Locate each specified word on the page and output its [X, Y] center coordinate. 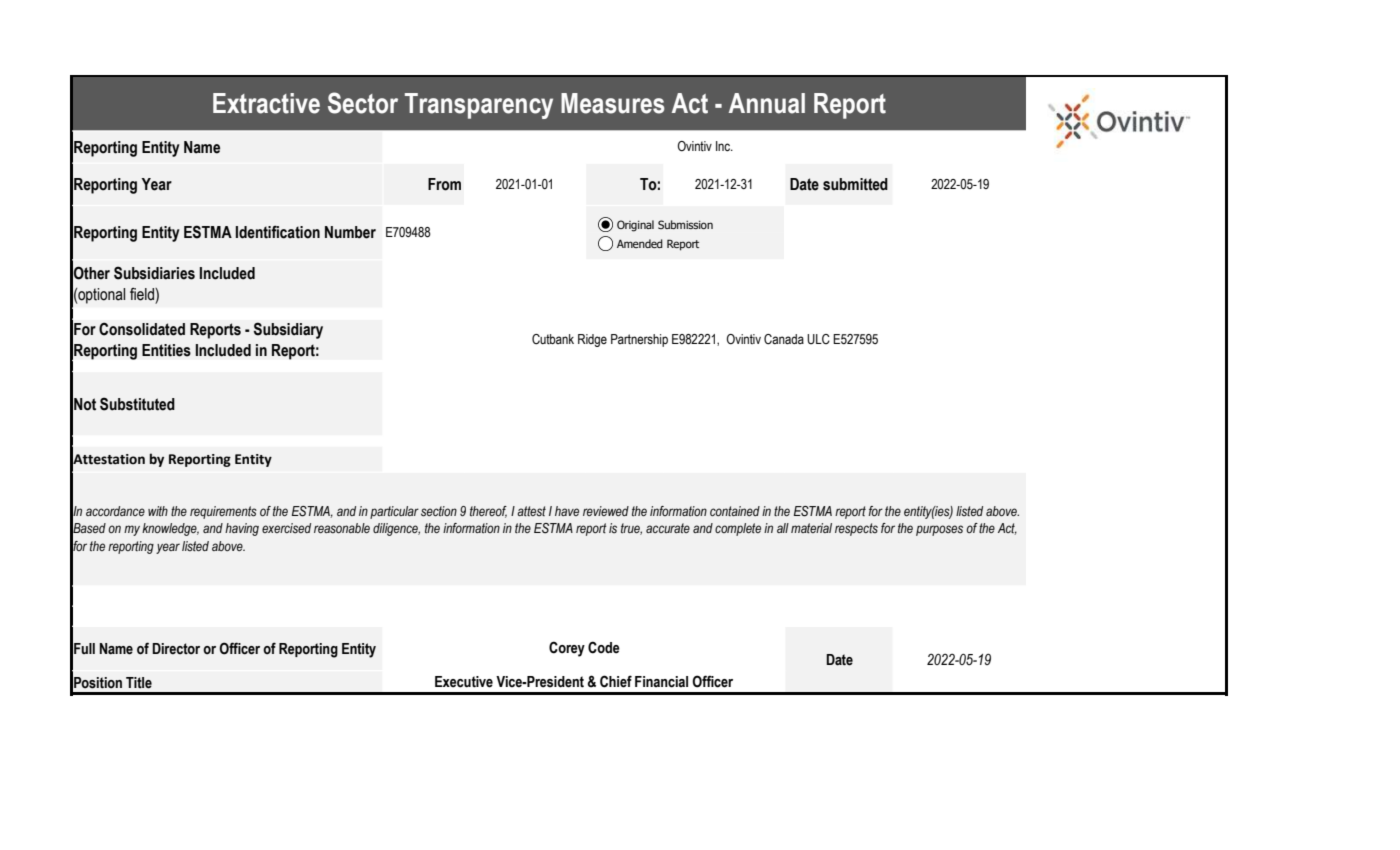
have [567, 511]
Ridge [592, 340]
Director [176, 649]
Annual [767, 103]
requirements [223, 512]
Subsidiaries [154, 273]
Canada [784, 339]
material [811, 528]
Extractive [266, 103]
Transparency [479, 106]
